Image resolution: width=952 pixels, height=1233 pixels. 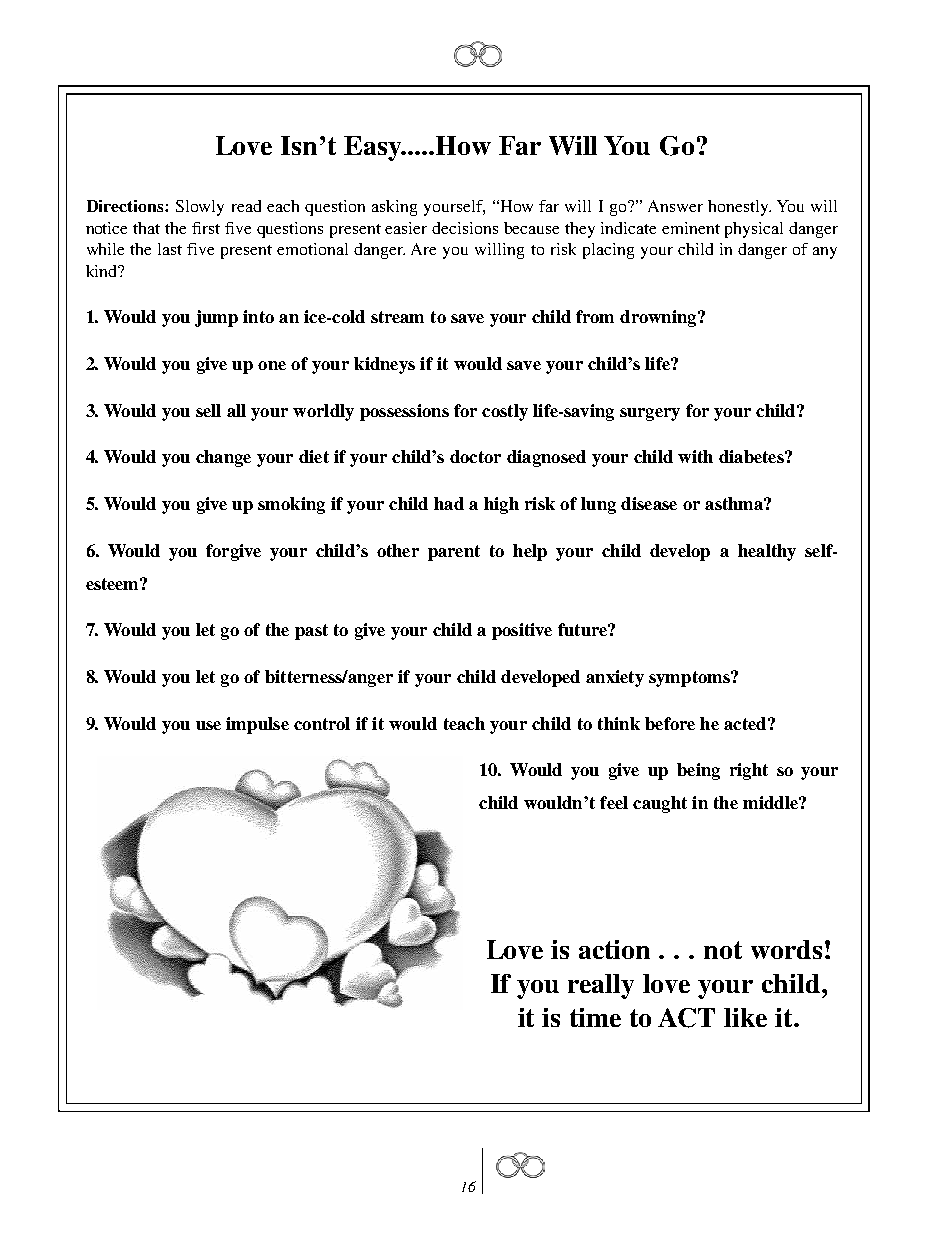 I want to click on change, so click(x=223, y=458).
